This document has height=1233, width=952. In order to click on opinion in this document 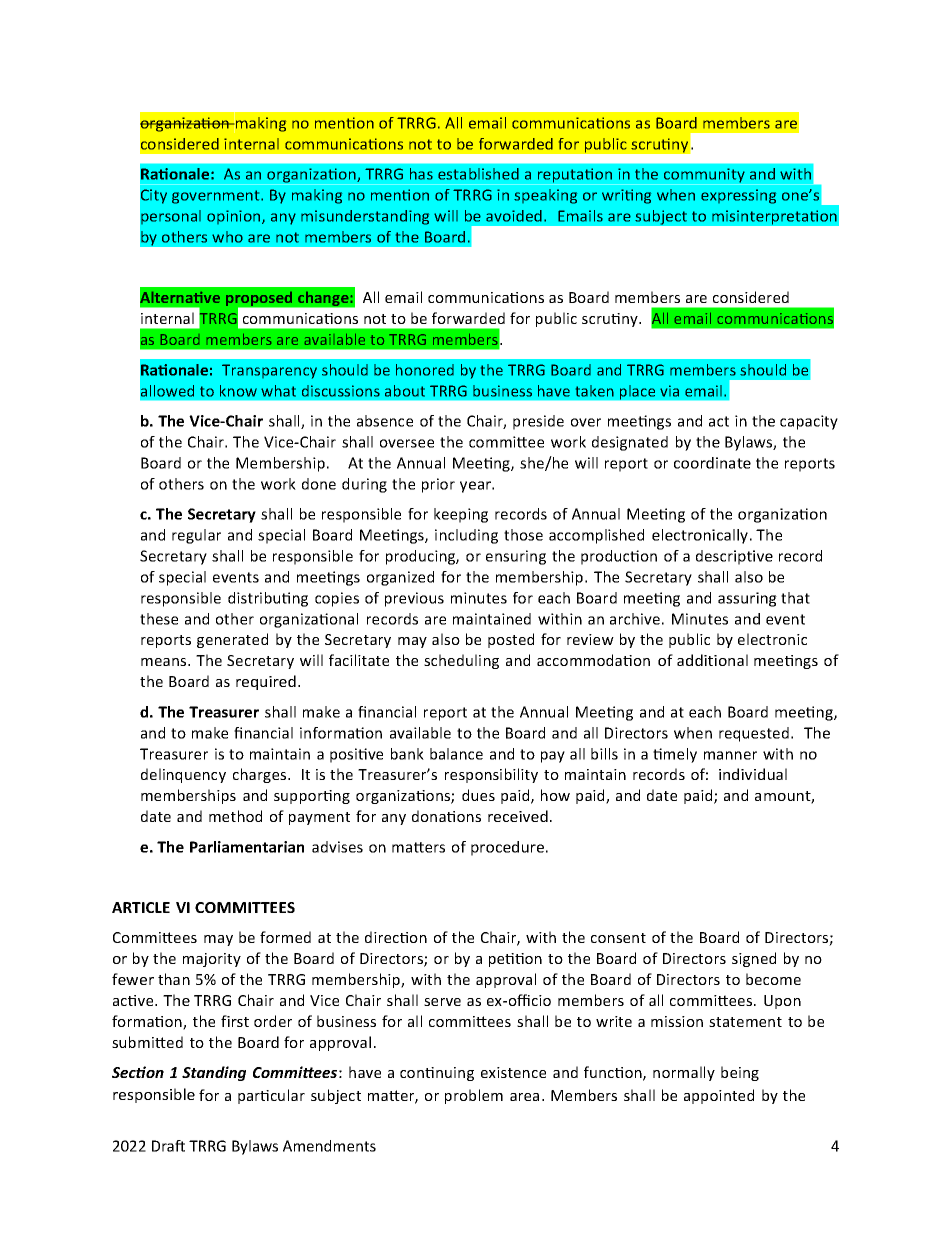, I will do `click(235, 217)`.
